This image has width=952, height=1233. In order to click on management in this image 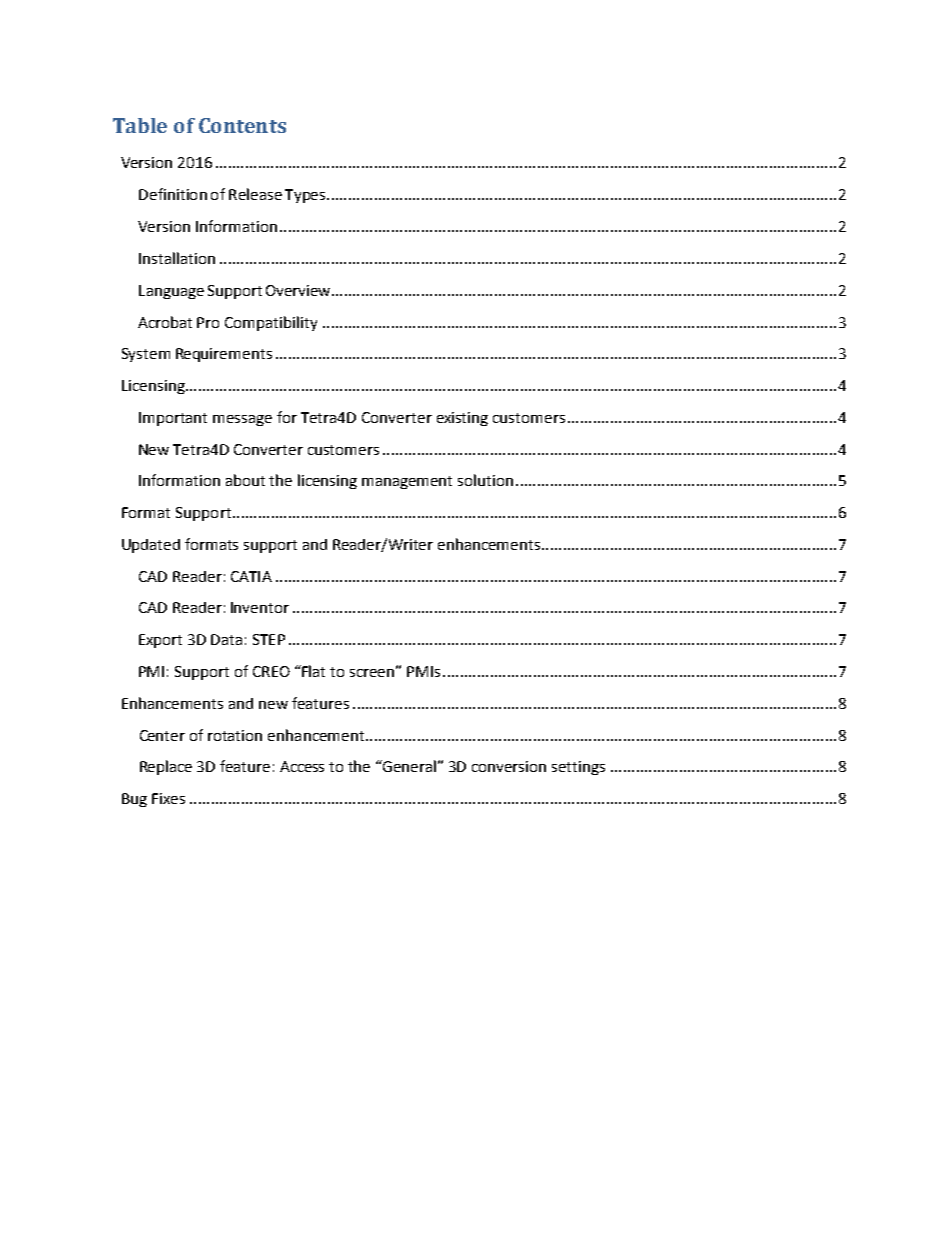, I will do `click(407, 482)`.
